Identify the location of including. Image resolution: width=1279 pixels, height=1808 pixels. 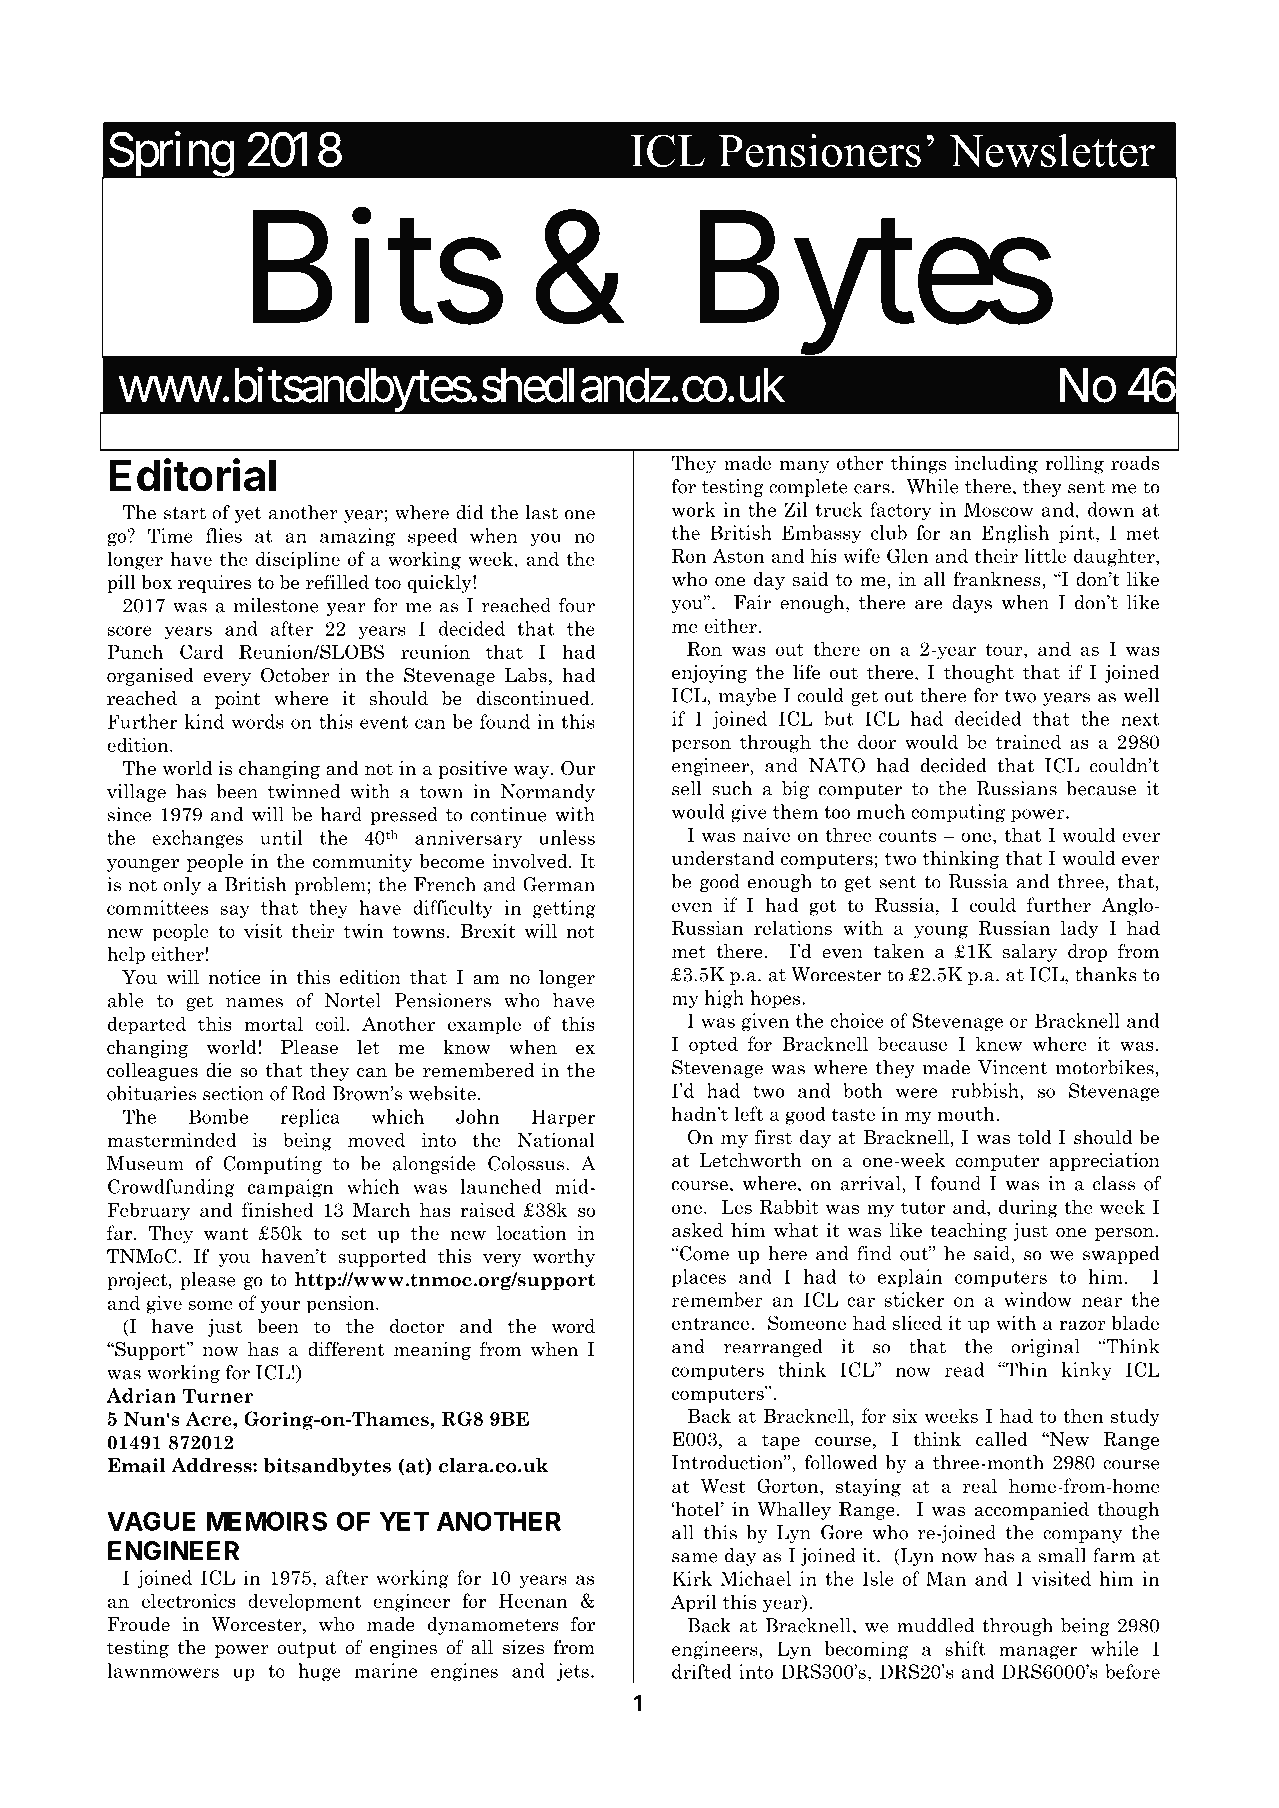
(996, 464).
